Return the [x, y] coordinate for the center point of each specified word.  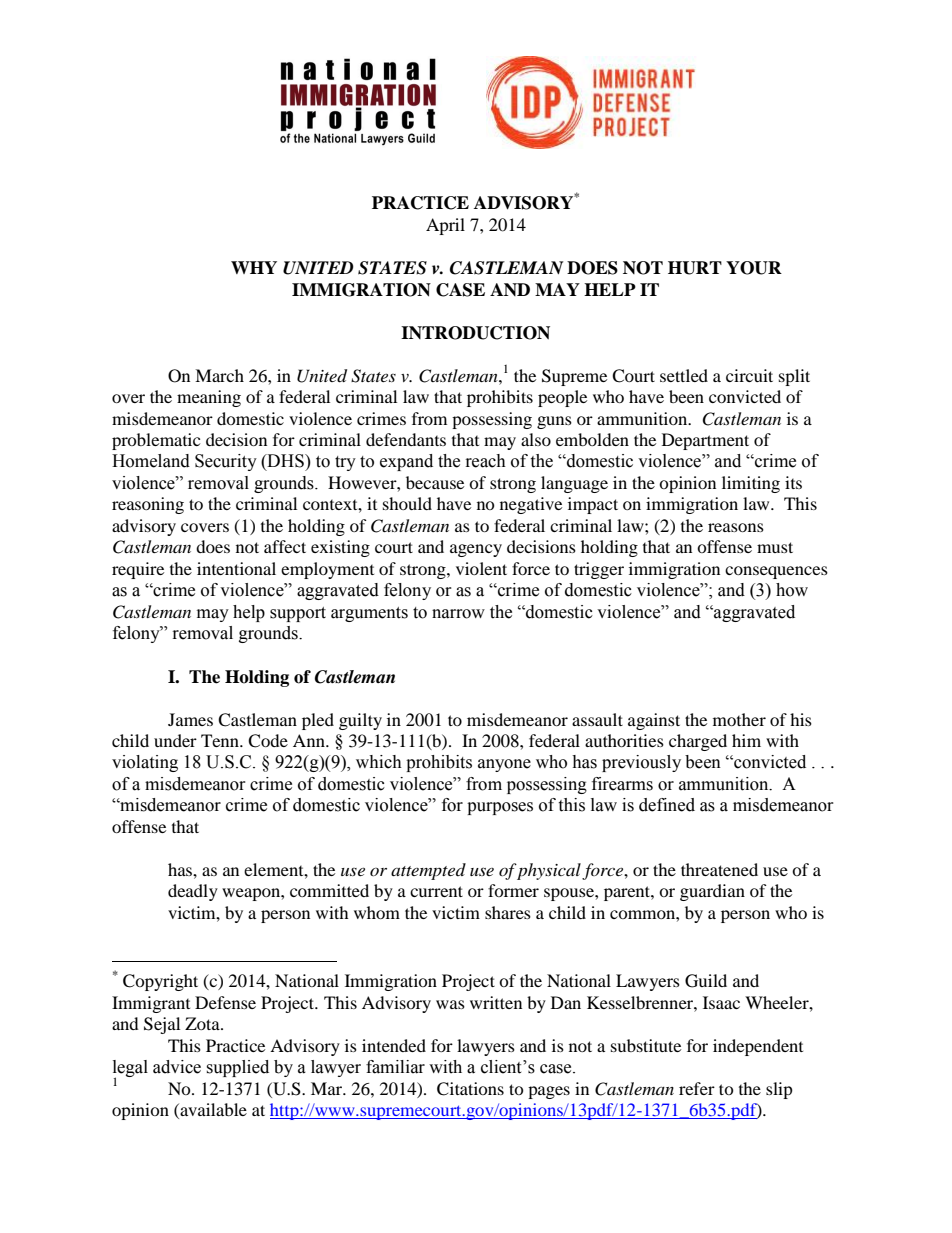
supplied [237, 1068]
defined [667, 805]
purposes [500, 808]
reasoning [148, 505]
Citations [470, 1089]
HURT [695, 268]
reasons [736, 527]
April [445, 226]
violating [145, 763]
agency [476, 550]
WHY [254, 267]
